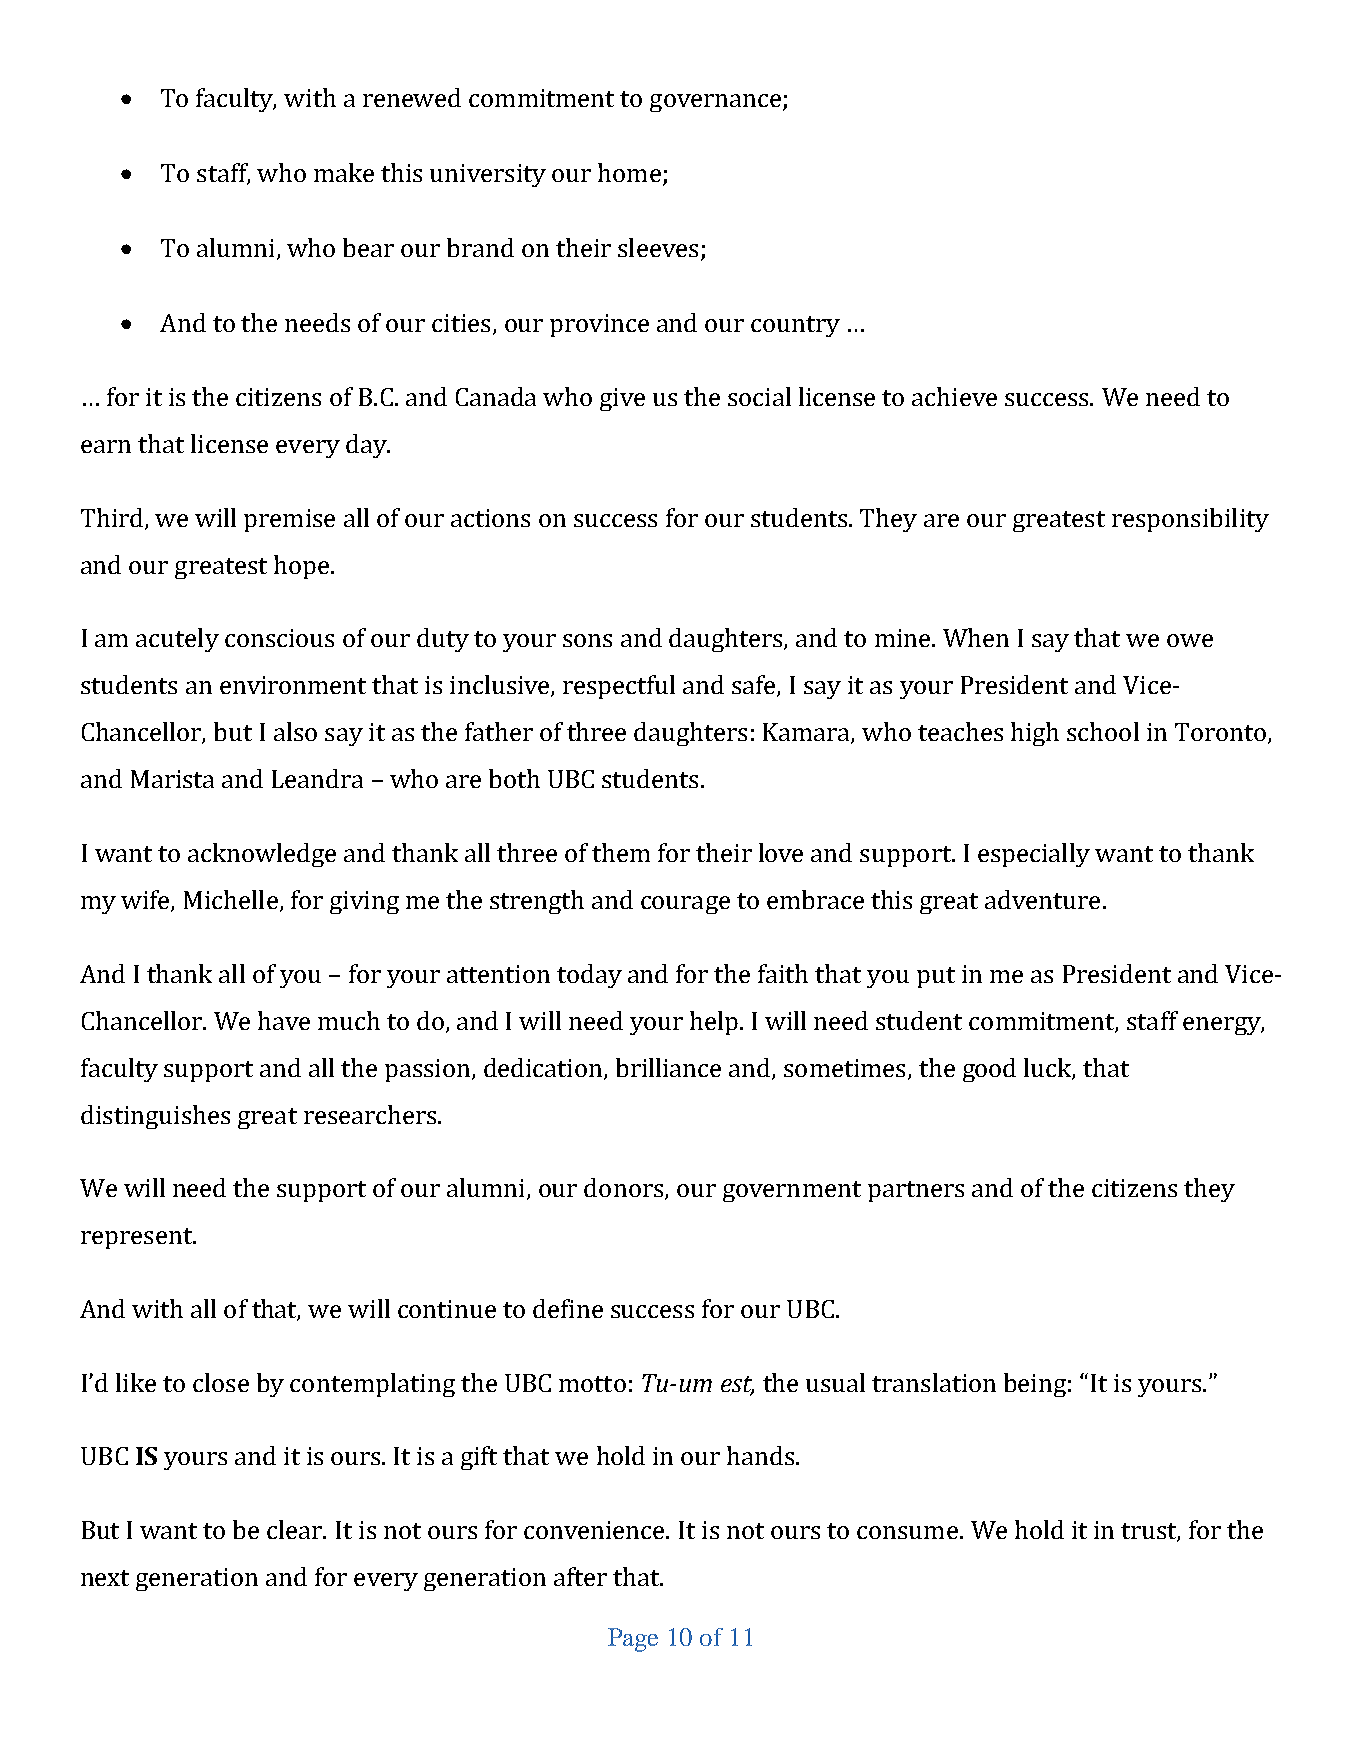 This page has width=1363, height=1763. I want to click on make, so click(344, 172).
